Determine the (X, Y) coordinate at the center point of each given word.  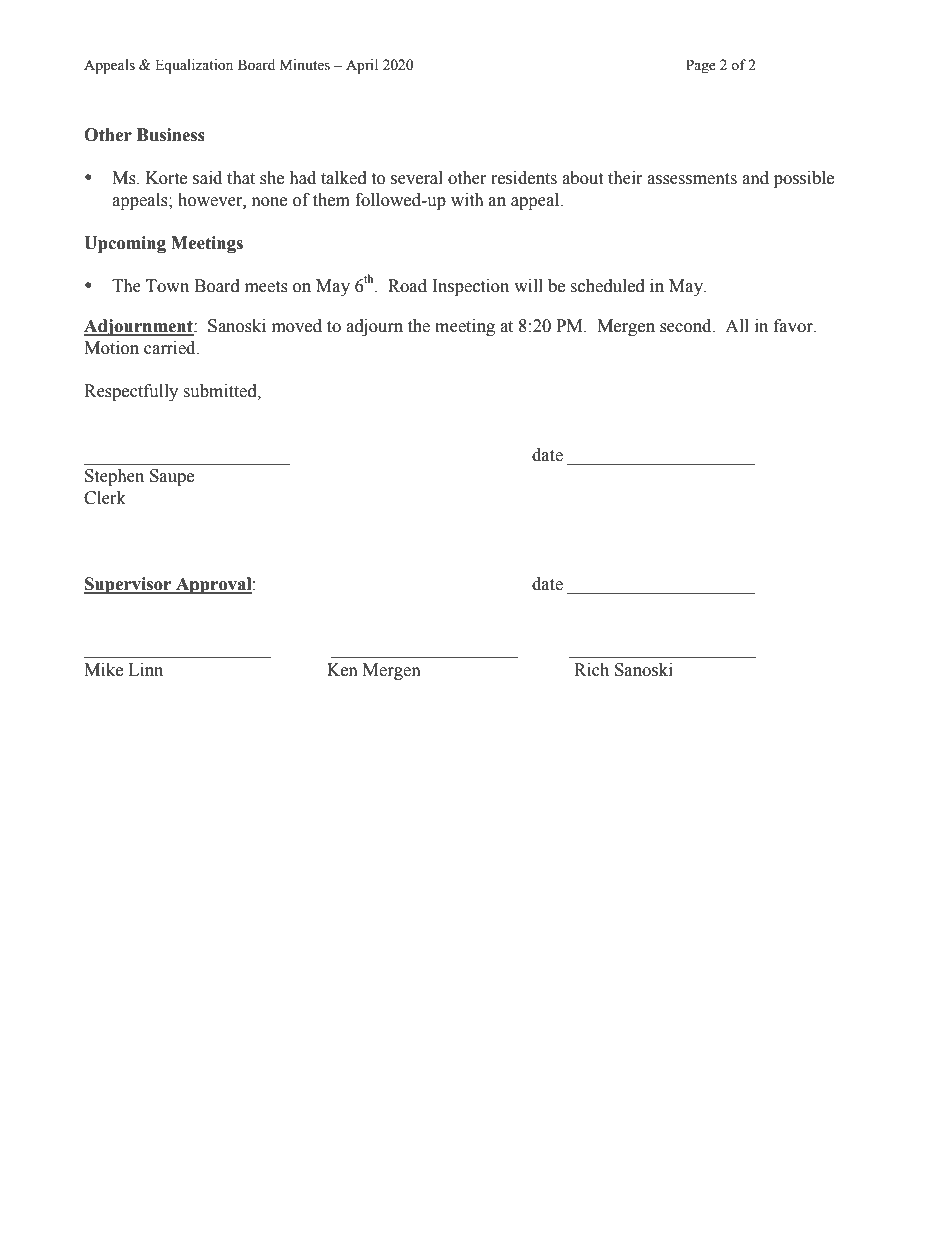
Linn (145, 669)
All (737, 325)
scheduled (607, 286)
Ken (342, 670)
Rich (591, 670)
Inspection (470, 287)
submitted (221, 391)
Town (167, 286)
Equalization (194, 66)
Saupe (172, 477)
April (362, 66)
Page (701, 66)
